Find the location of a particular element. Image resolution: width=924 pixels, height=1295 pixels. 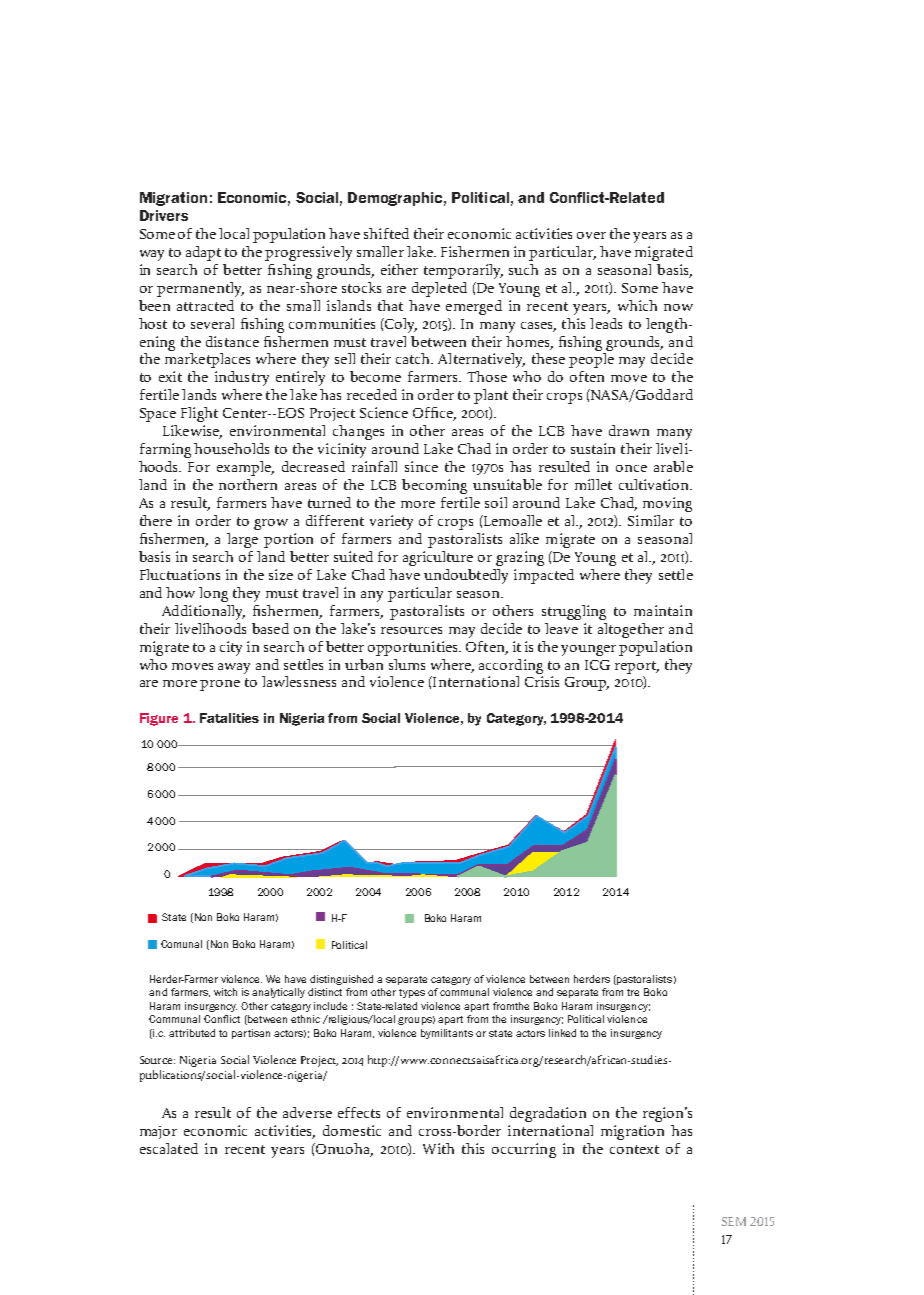

report is located at coordinates (637, 667).
